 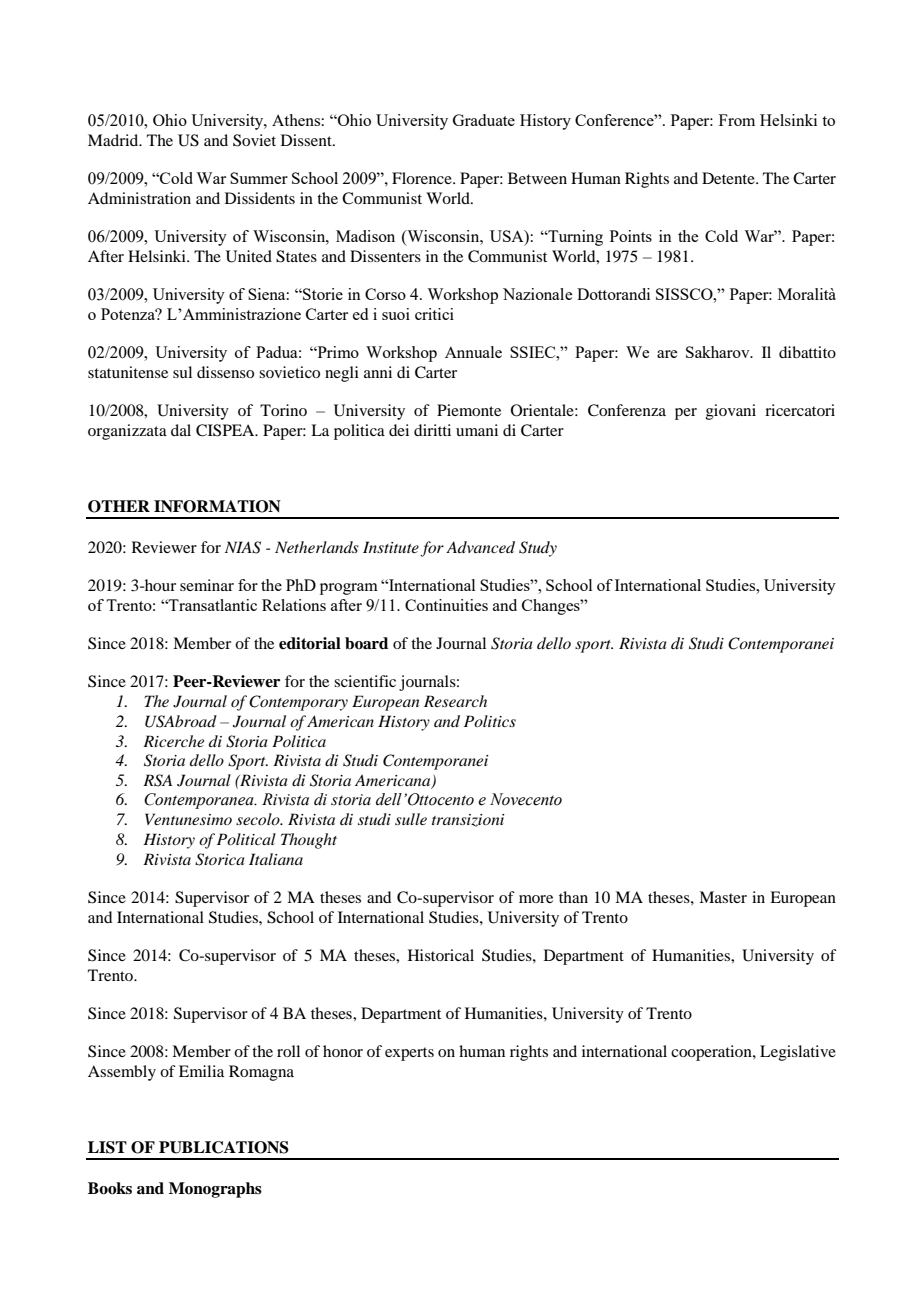 I want to click on experts, so click(x=409, y=1054).
